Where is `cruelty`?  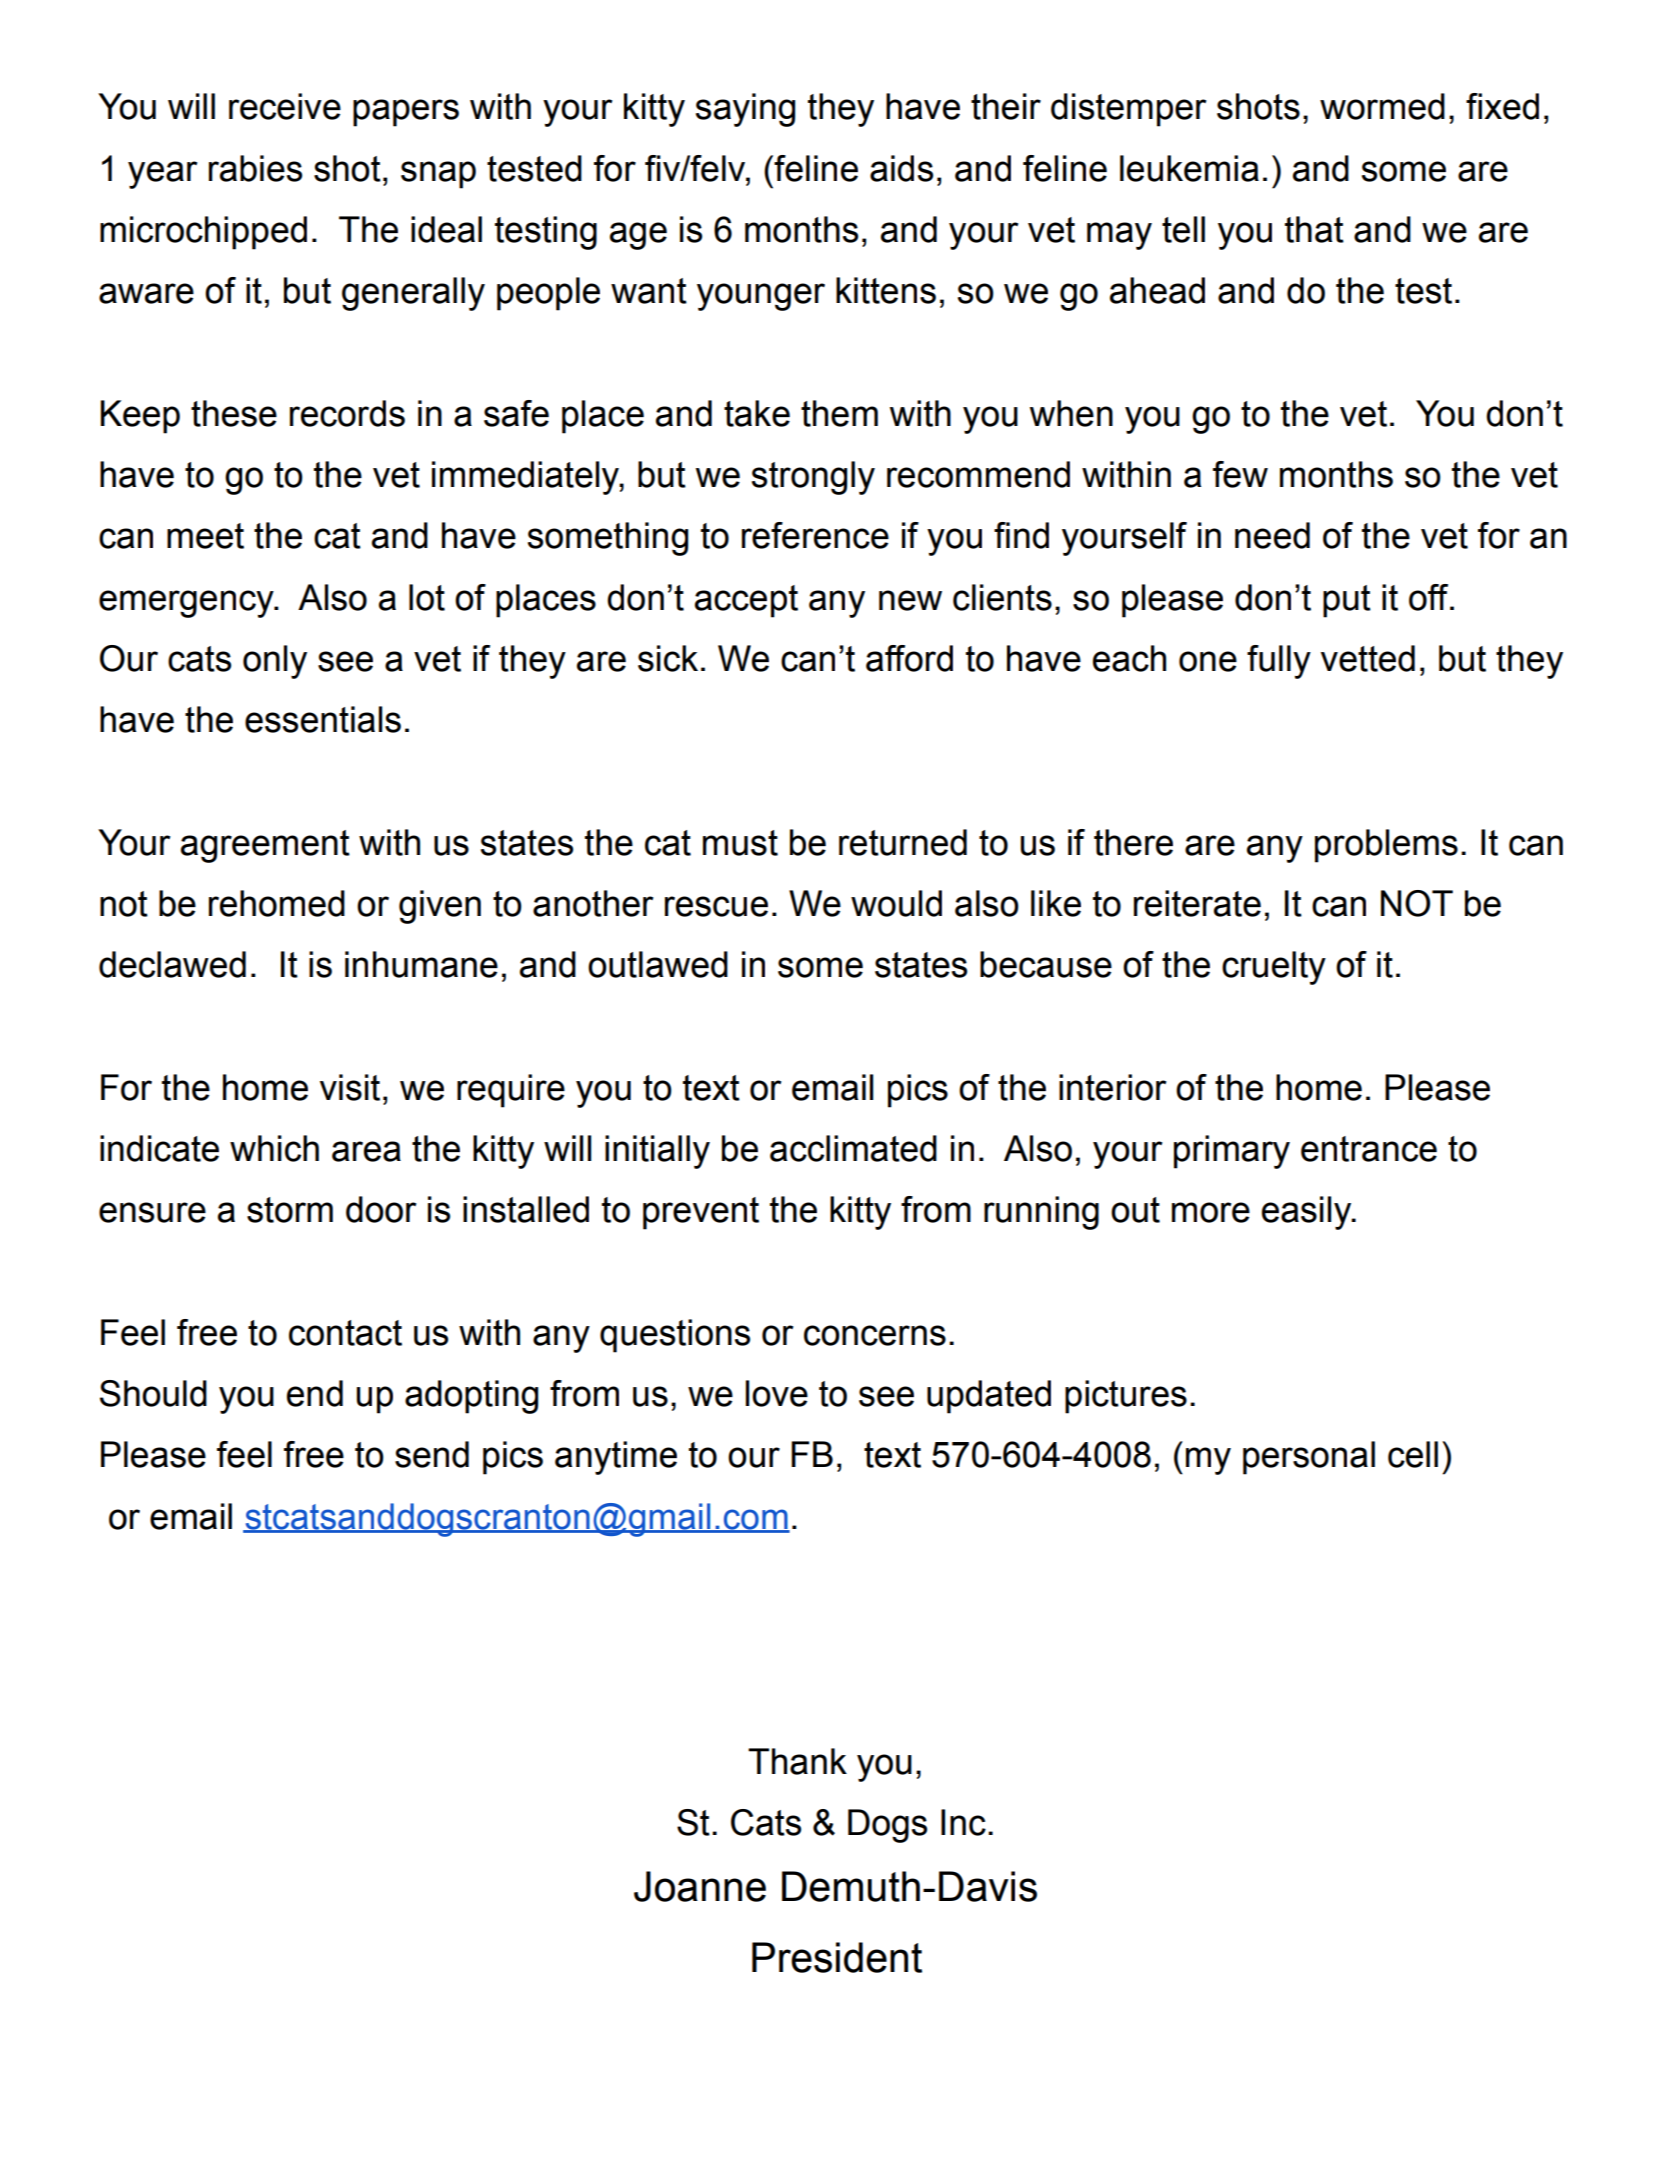 cruelty is located at coordinates (1274, 968).
